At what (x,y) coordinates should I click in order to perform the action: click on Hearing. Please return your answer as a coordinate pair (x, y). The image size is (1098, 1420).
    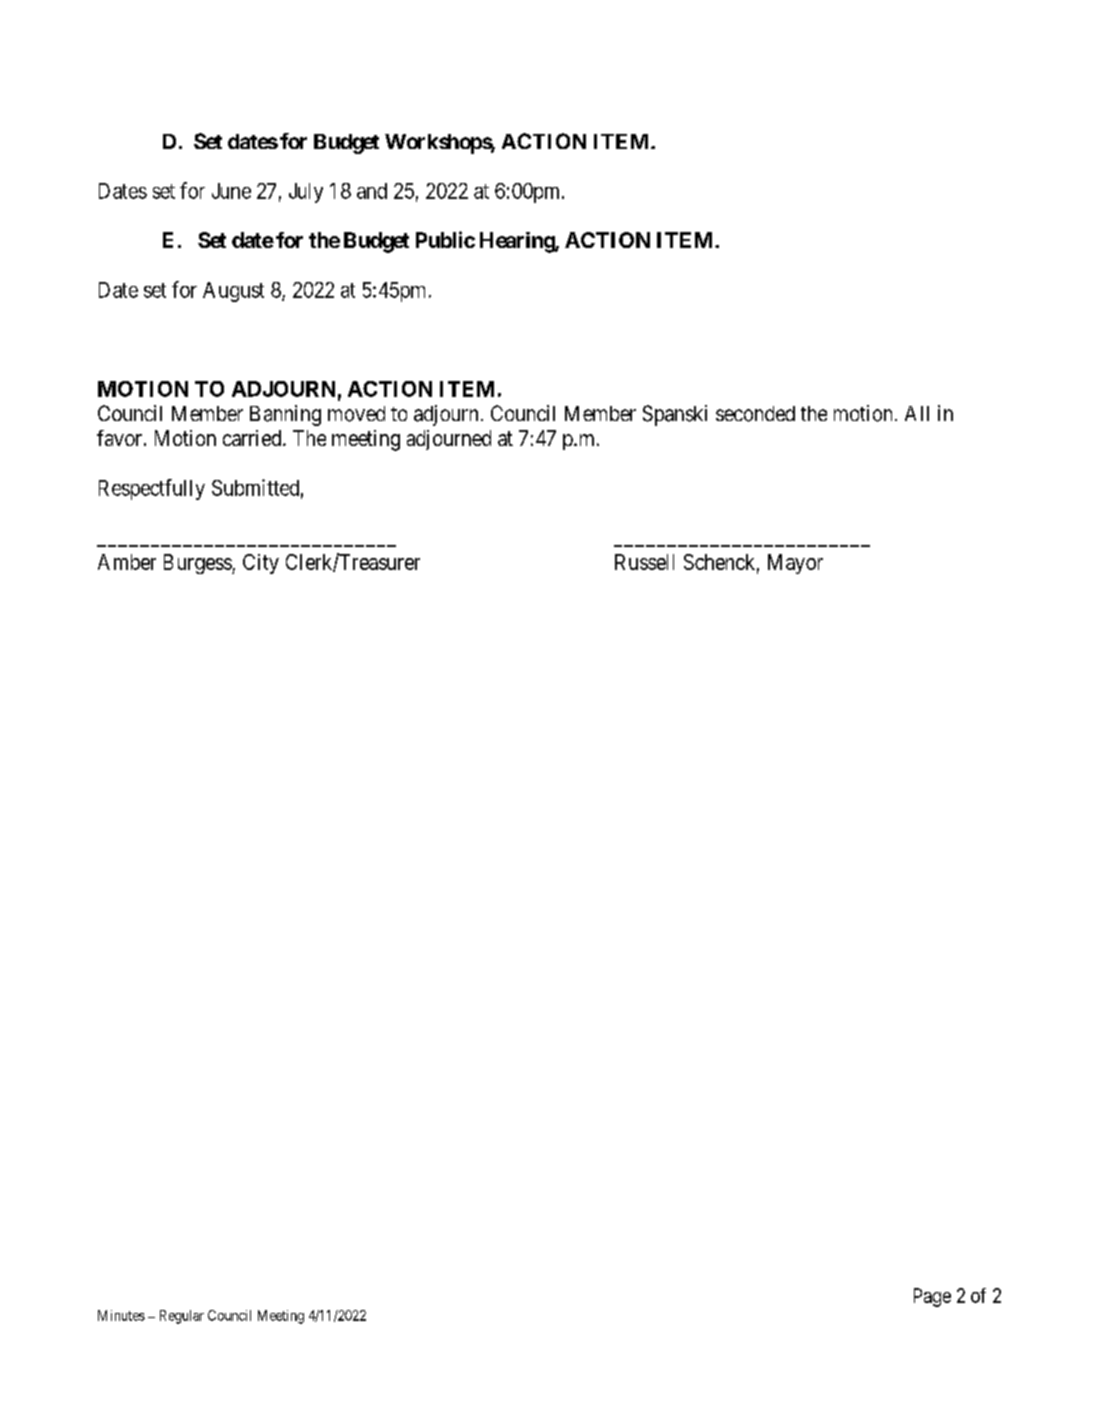
    Looking at the image, I should click on (518, 242).
